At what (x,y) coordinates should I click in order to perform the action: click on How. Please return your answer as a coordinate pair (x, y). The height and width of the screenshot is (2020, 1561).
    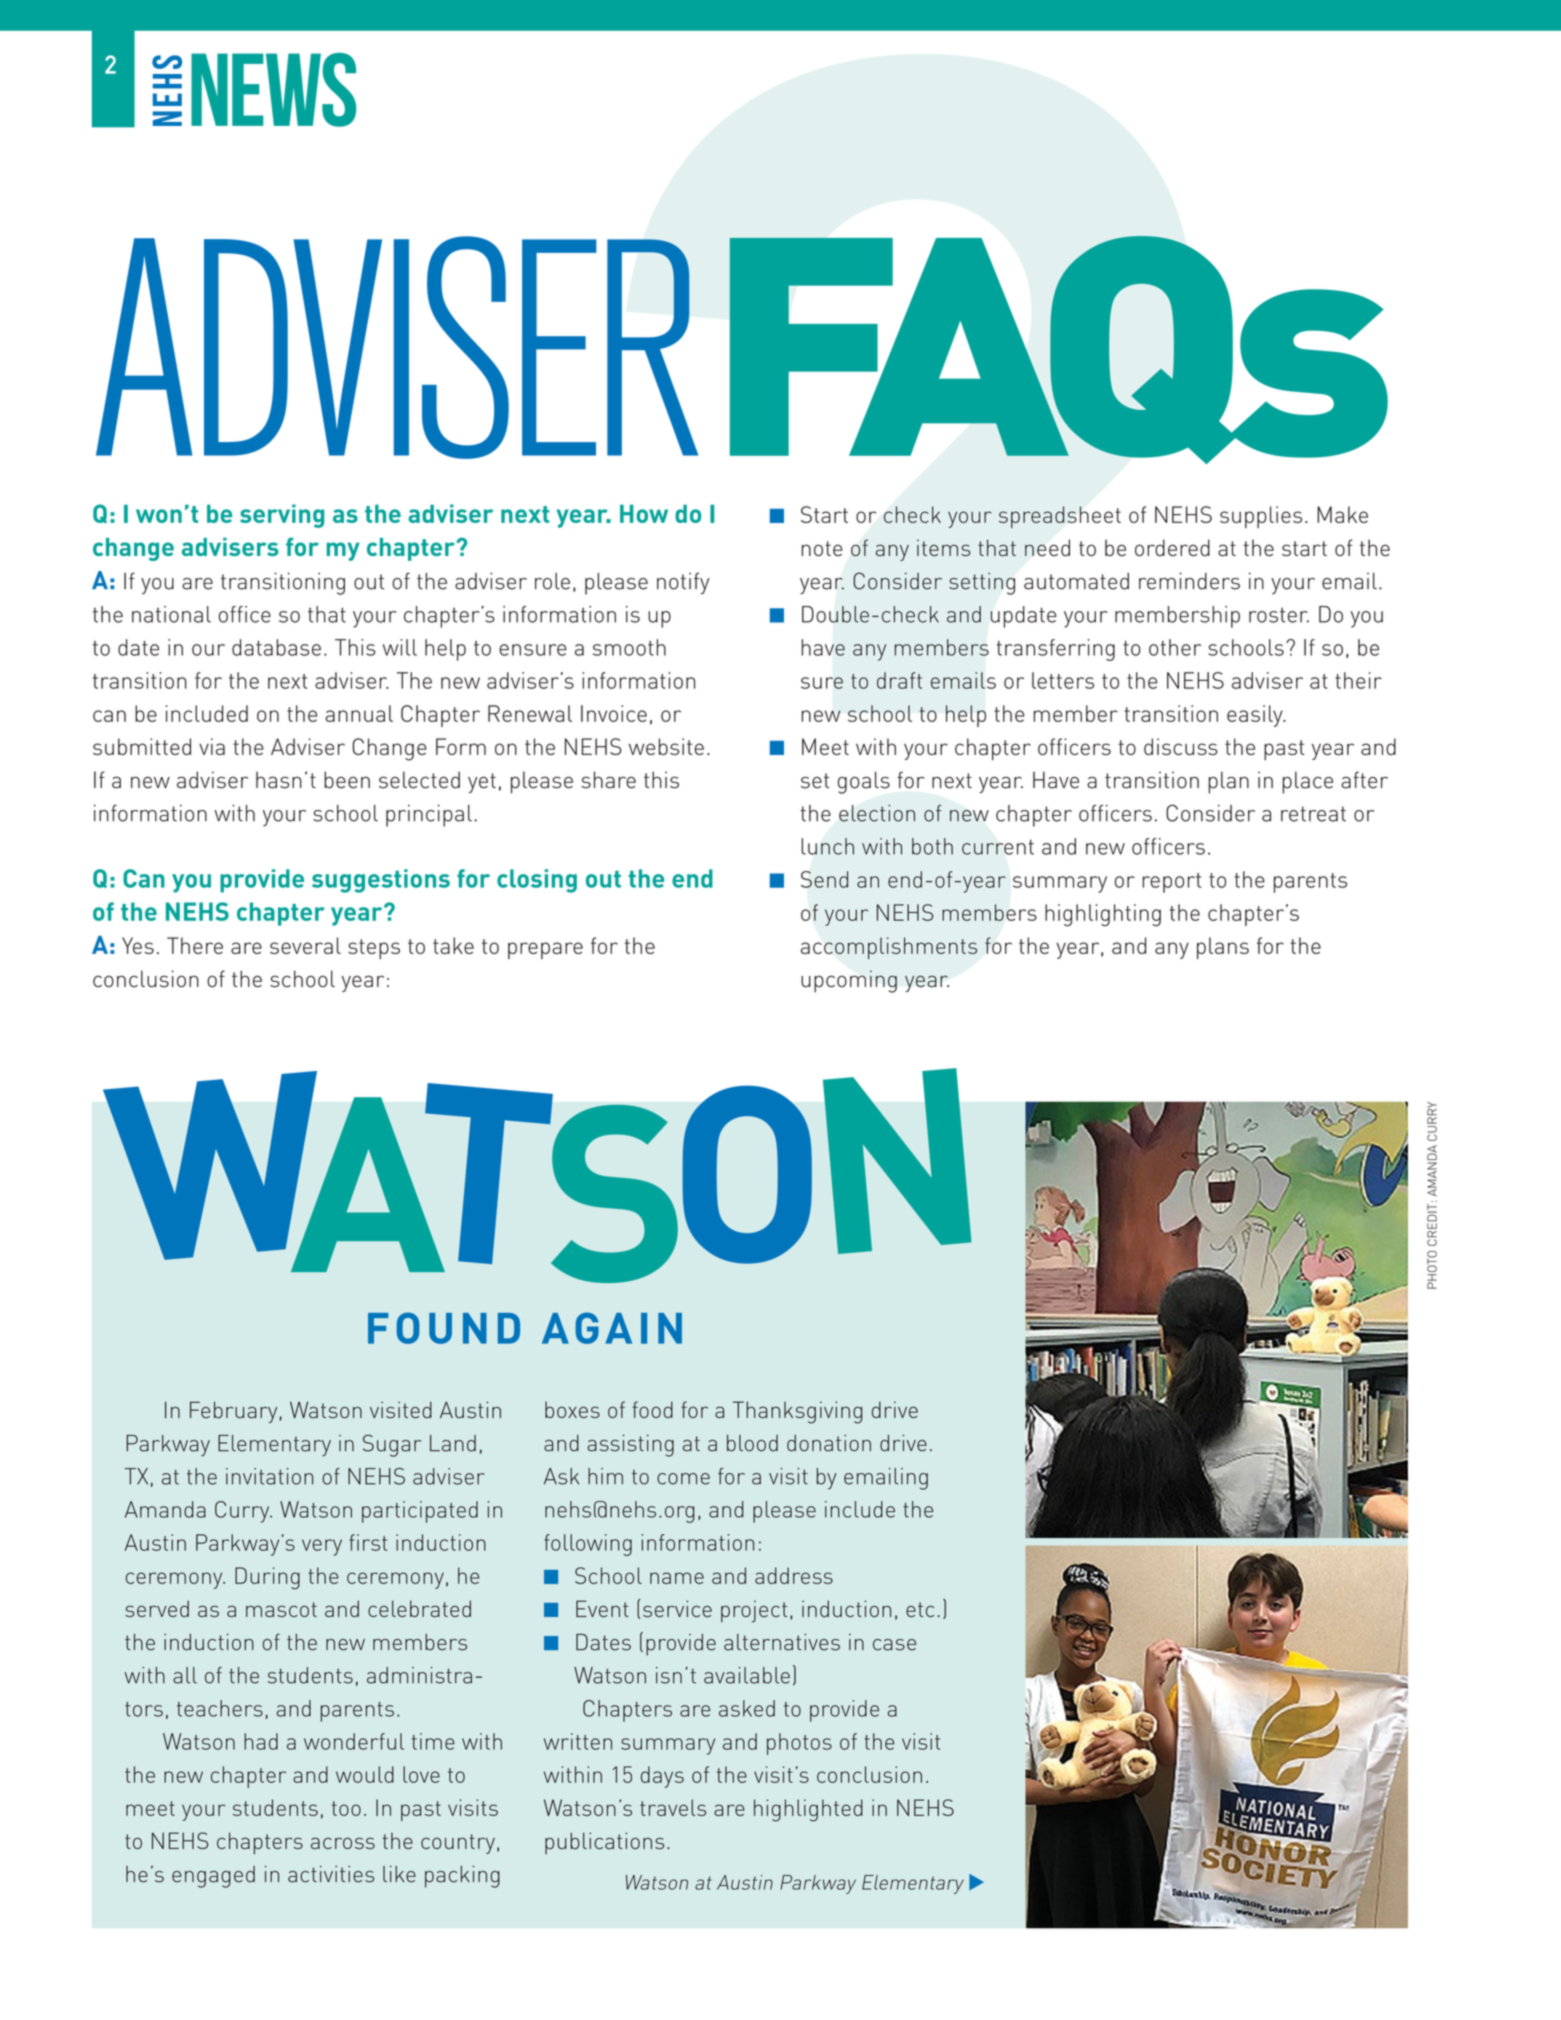
    Looking at the image, I should click on (644, 514).
